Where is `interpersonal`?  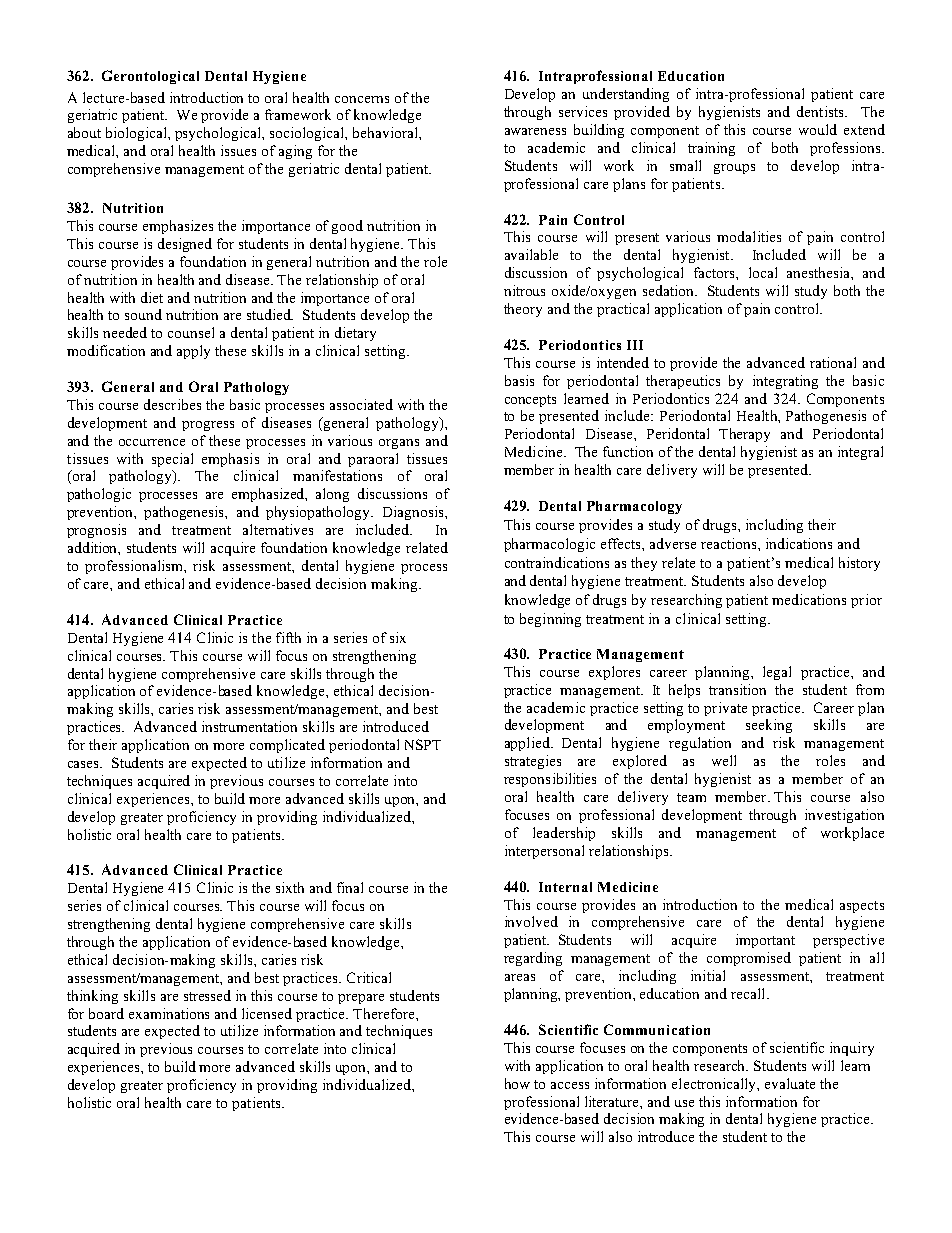 interpersonal is located at coordinates (544, 852).
